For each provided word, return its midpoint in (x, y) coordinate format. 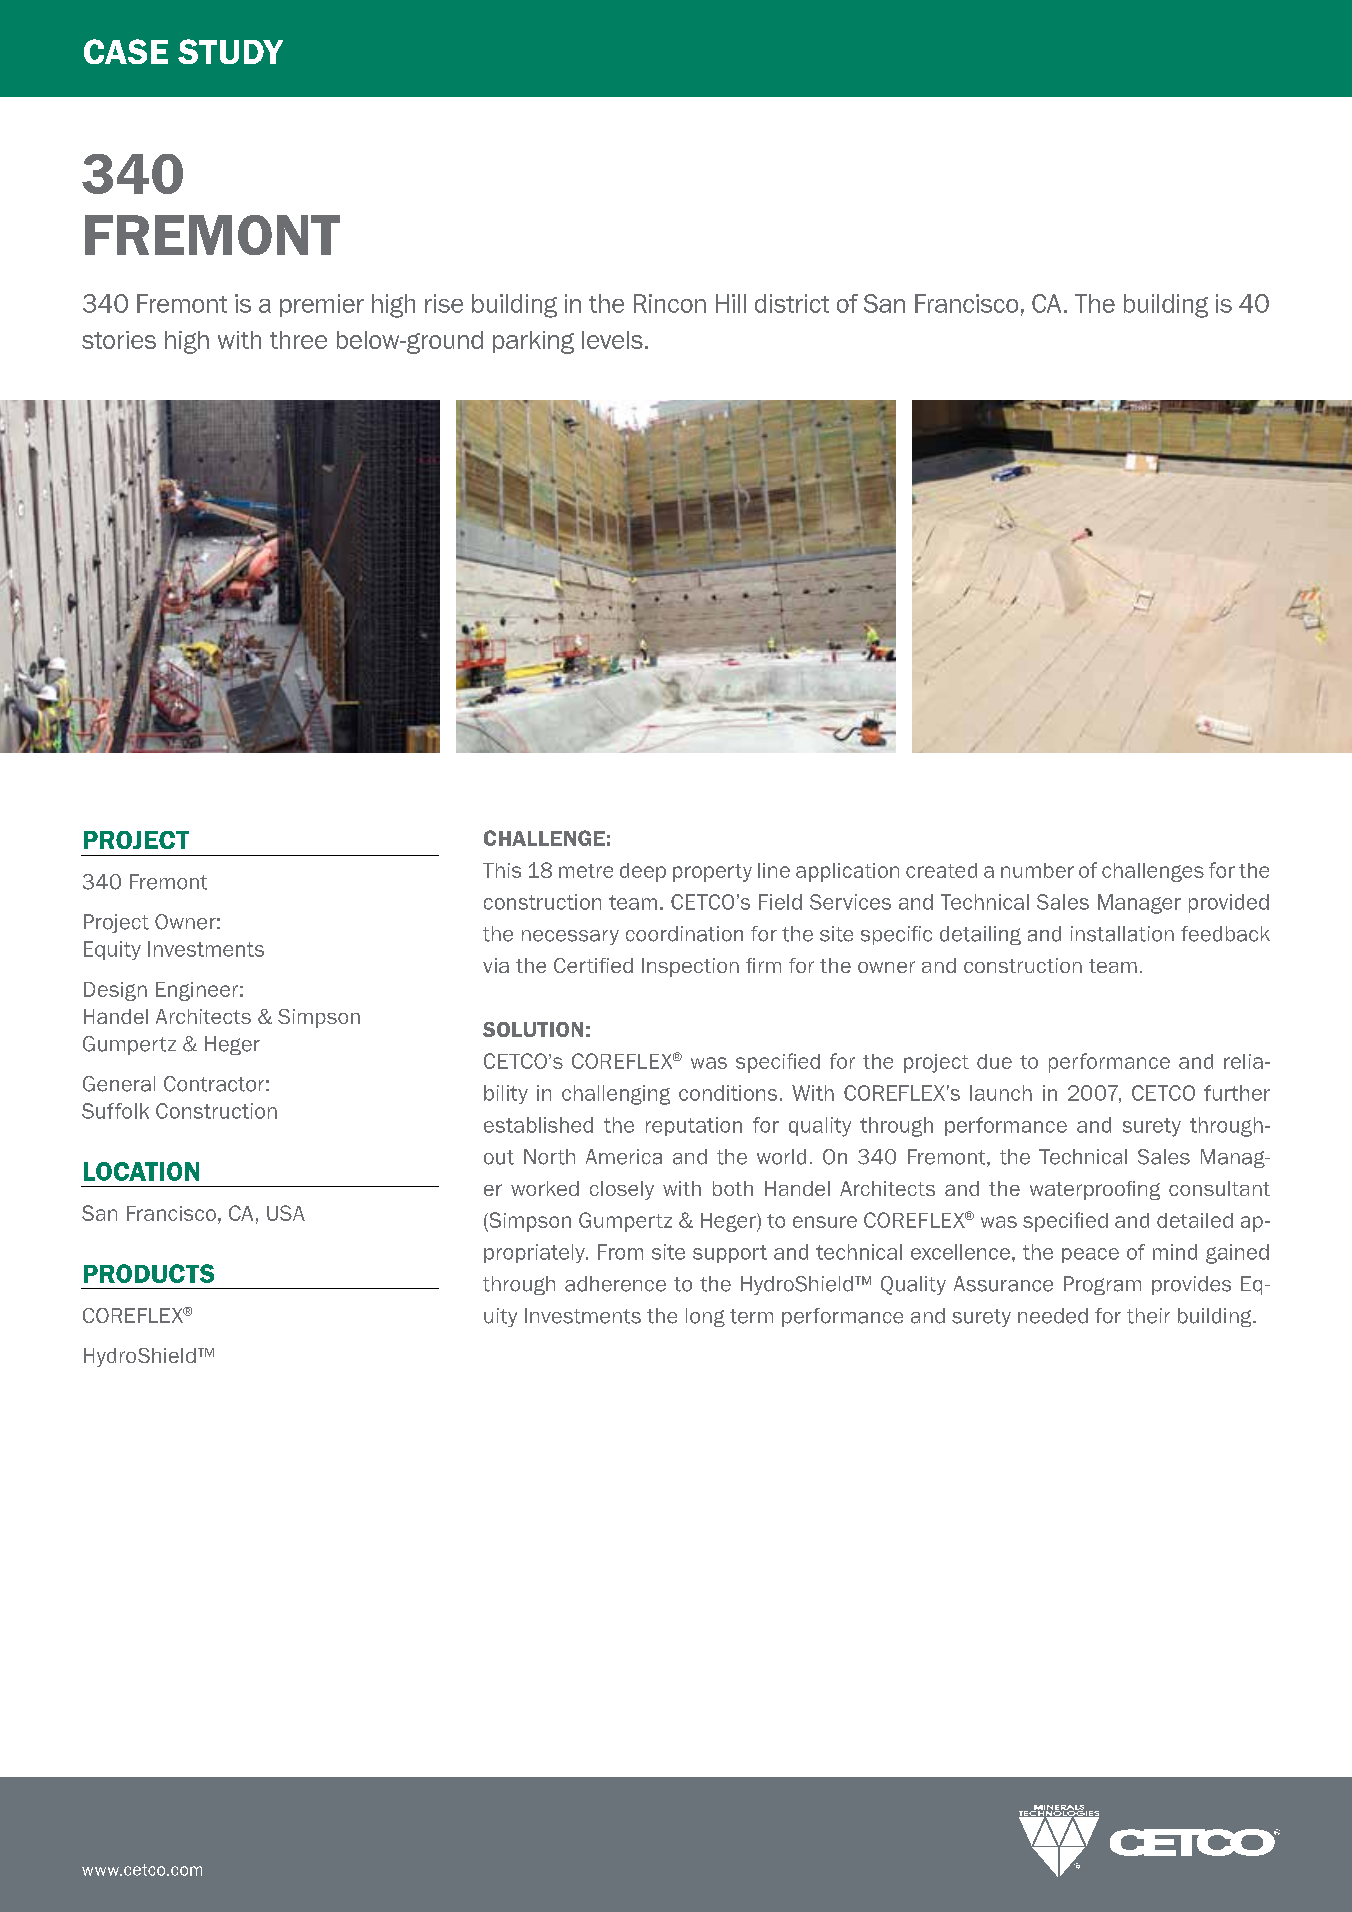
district (792, 303)
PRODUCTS (149, 1273)
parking (533, 342)
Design (115, 991)
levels (612, 340)
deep (643, 872)
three (298, 340)
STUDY (230, 51)
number (1037, 870)
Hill (731, 303)
